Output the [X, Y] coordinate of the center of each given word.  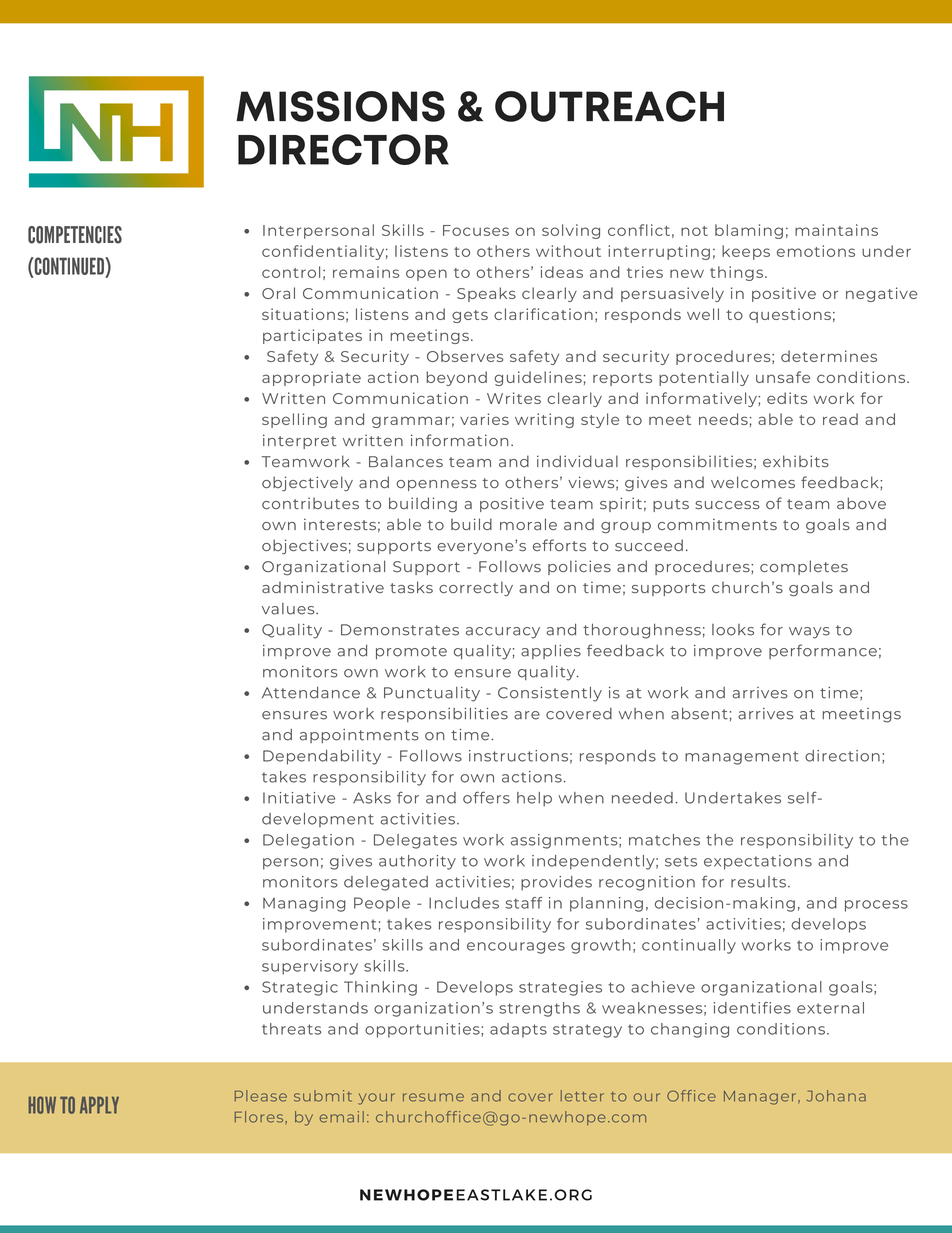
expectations [758, 862]
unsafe [783, 377]
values [289, 609]
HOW [42, 1105]
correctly [476, 588]
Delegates [415, 841]
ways [809, 633]
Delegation [308, 841]
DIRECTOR [343, 149]
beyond [456, 378]
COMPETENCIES [75, 235]
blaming [749, 231]
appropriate [311, 378]
